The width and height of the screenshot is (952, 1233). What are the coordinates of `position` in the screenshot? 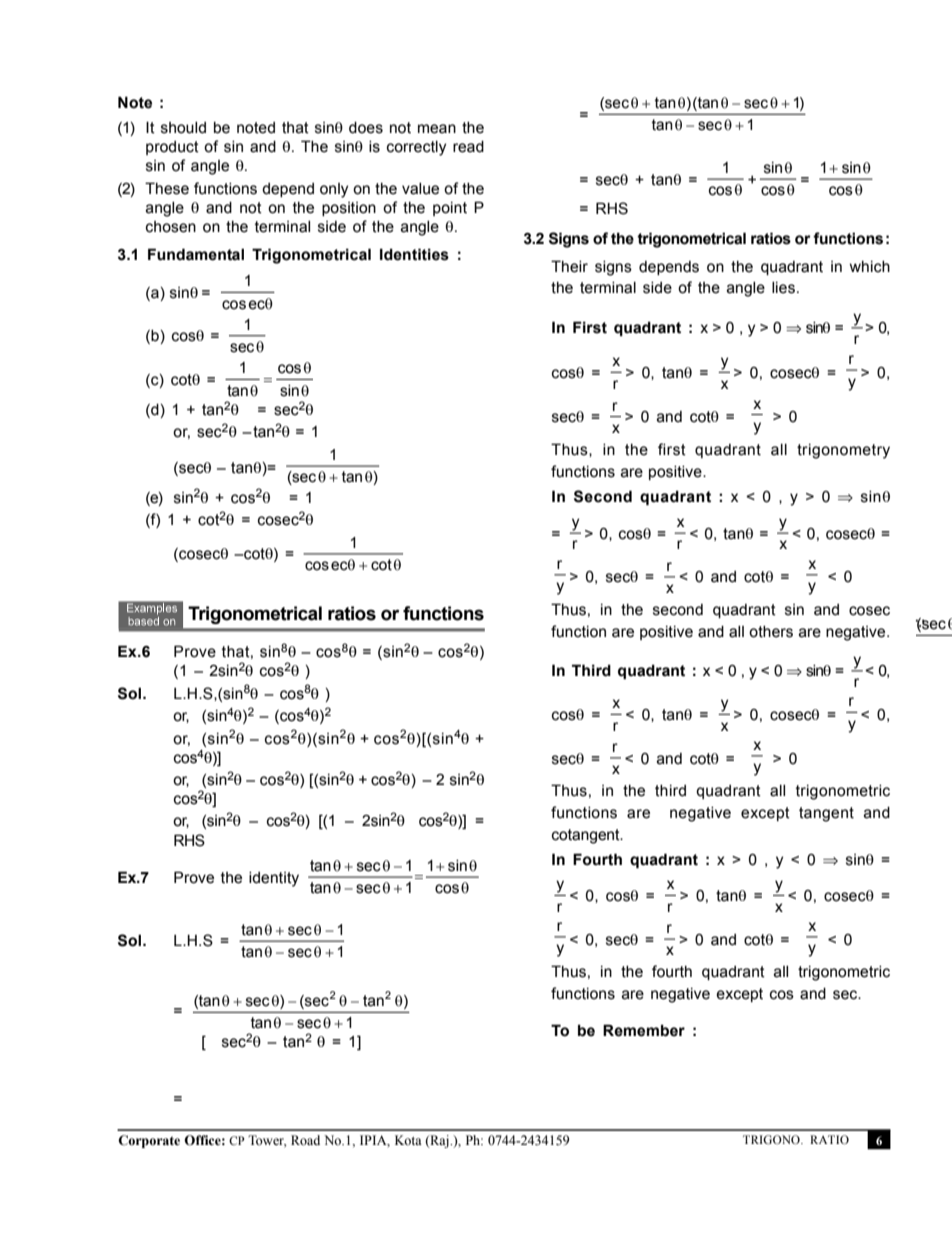 It's located at (349, 209).
